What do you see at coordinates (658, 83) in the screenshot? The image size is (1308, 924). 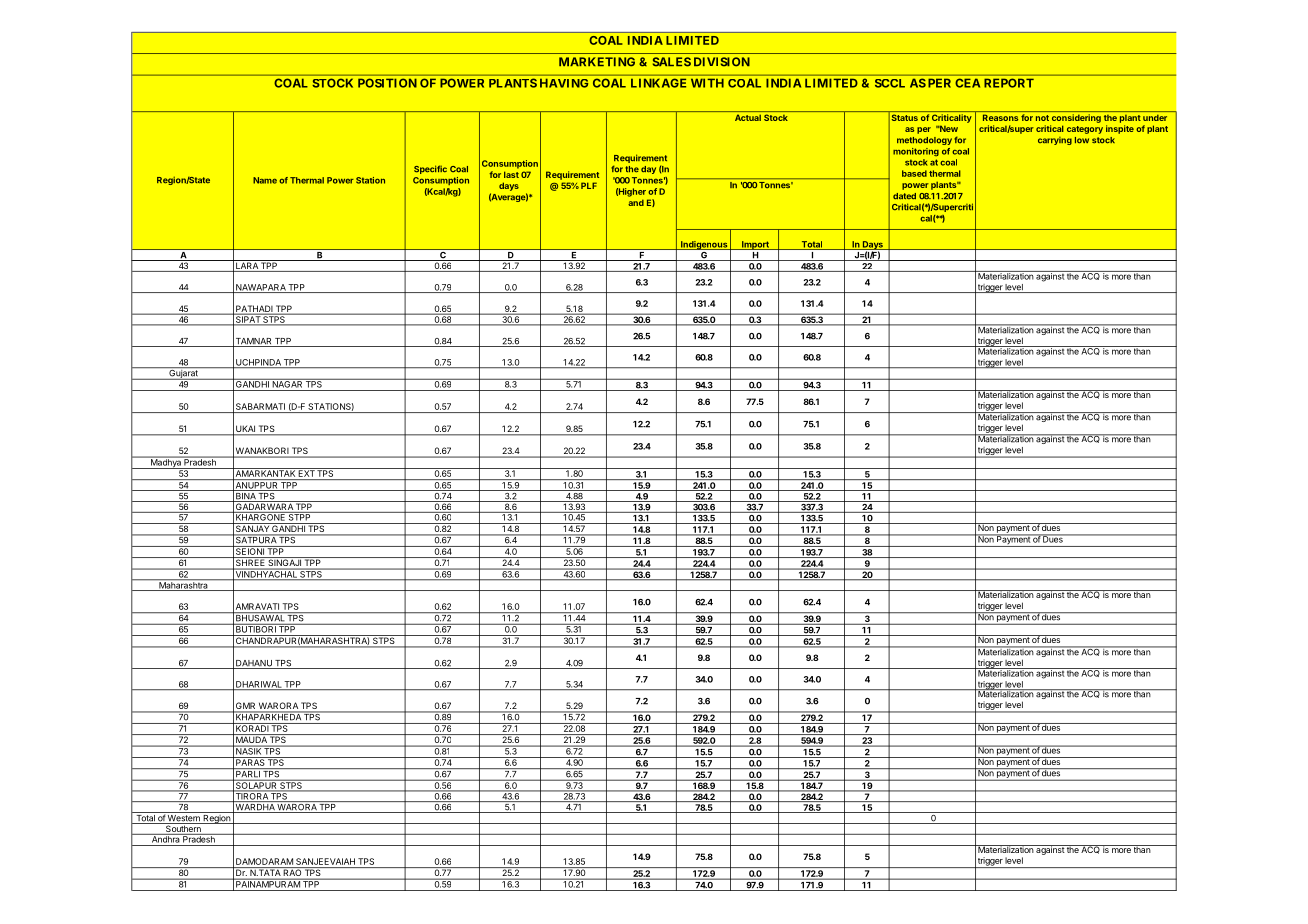 I see `LINKAGE` at bounding box center [658, 83].
